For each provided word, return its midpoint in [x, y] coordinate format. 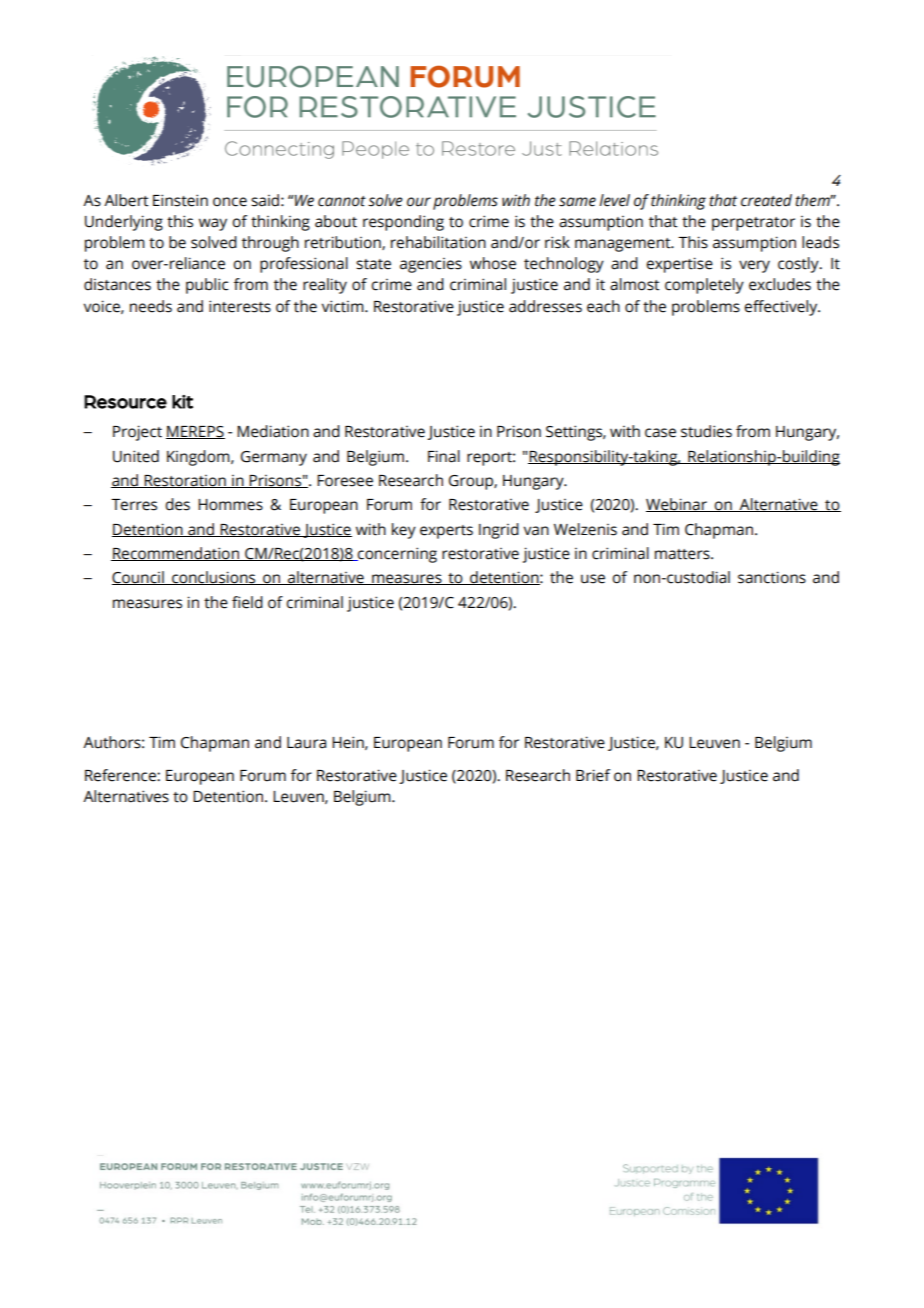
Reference [121, 775]
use [593, 579]
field [247, 602]
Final [444, 456]
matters [683, 554]
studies [706, 431]
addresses [545, 306]
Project [137, 433]
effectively [782, 308]
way [213, 224]
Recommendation [176, 554]
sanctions [772, 577]
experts [446, 532]
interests [240, 306]
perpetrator [753, 224]
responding [403, 223]
